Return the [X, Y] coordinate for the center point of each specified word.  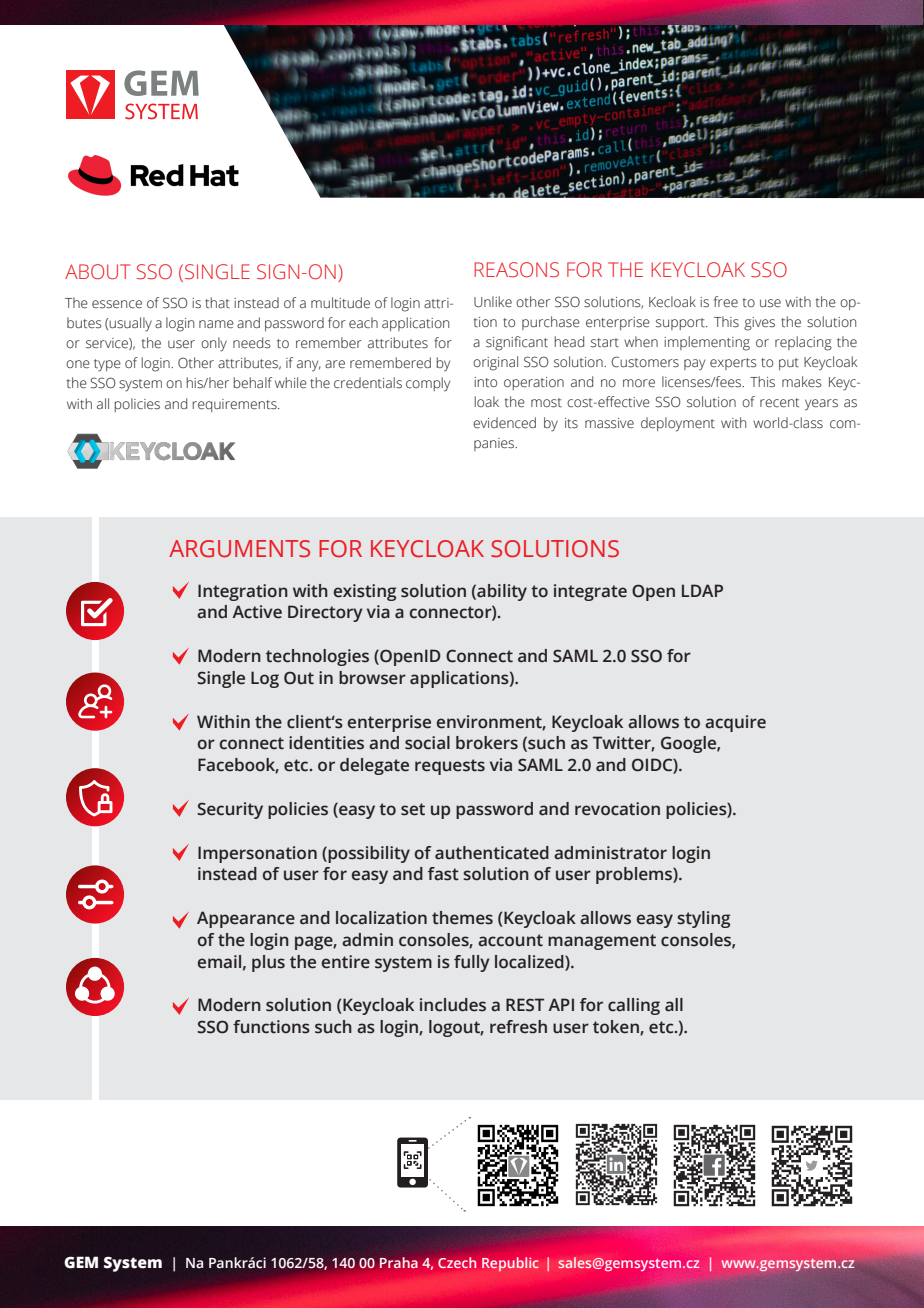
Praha [399, 1263]
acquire [735, 723]
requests [450, 767]
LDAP [702, 590]
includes [453, 1005]
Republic [510, 1264]
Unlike [493, 302]
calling [634, 1006]
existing [364, 592]
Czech [457, 1262]
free [726, 302]
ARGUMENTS [239, 549]
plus [268, 963]
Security [230, 810]
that [217, 303]
